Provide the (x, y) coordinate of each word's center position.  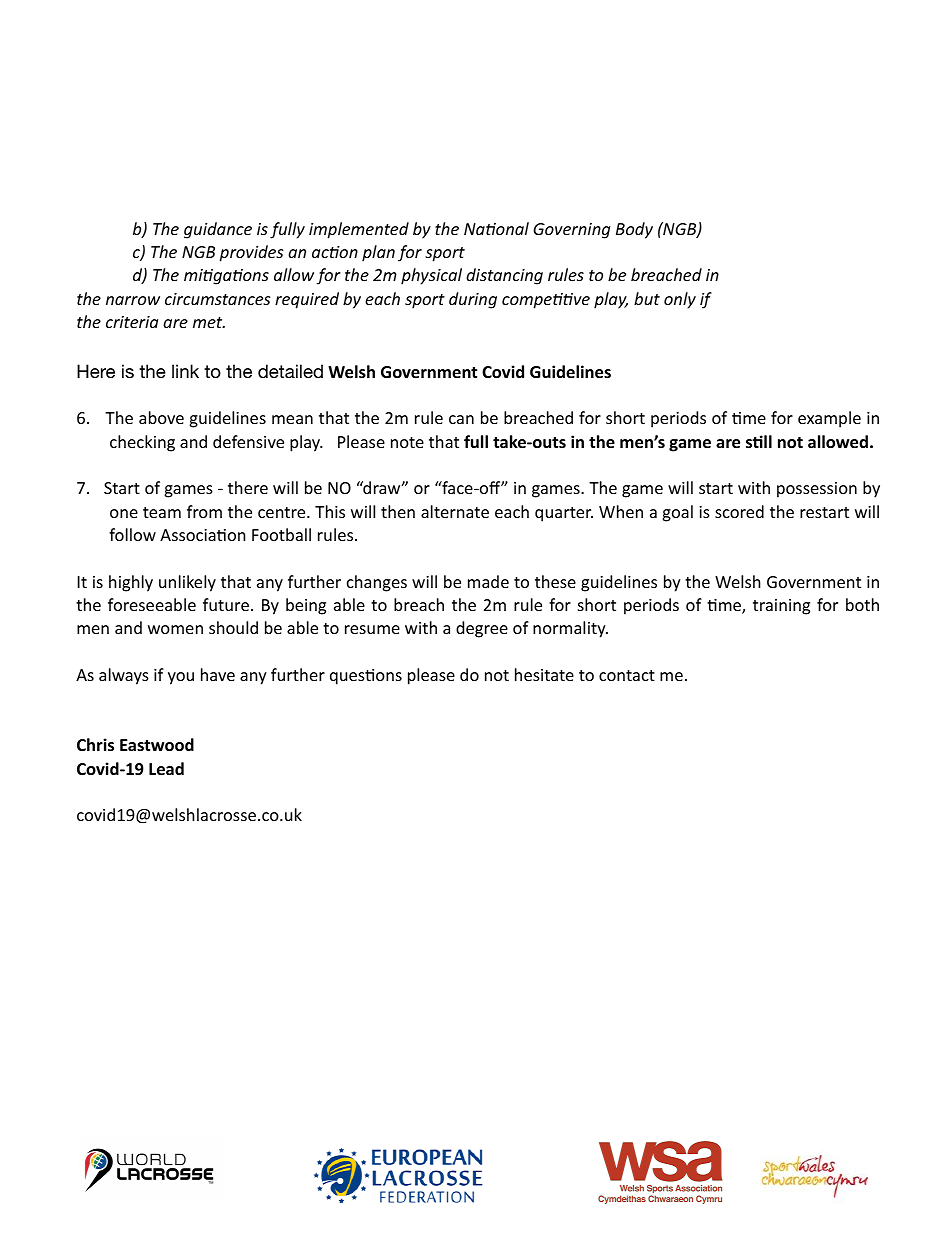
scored (739, 511)
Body (634, 230)
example (829, 419)
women (175, 629)
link (185, 371)
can (461, 419)
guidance (218, 230)
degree (482, 629)
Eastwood (157, 745)
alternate (455, 511)
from (204, 511)
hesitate (544, 674)
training (781, 607)
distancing (504, 276)
